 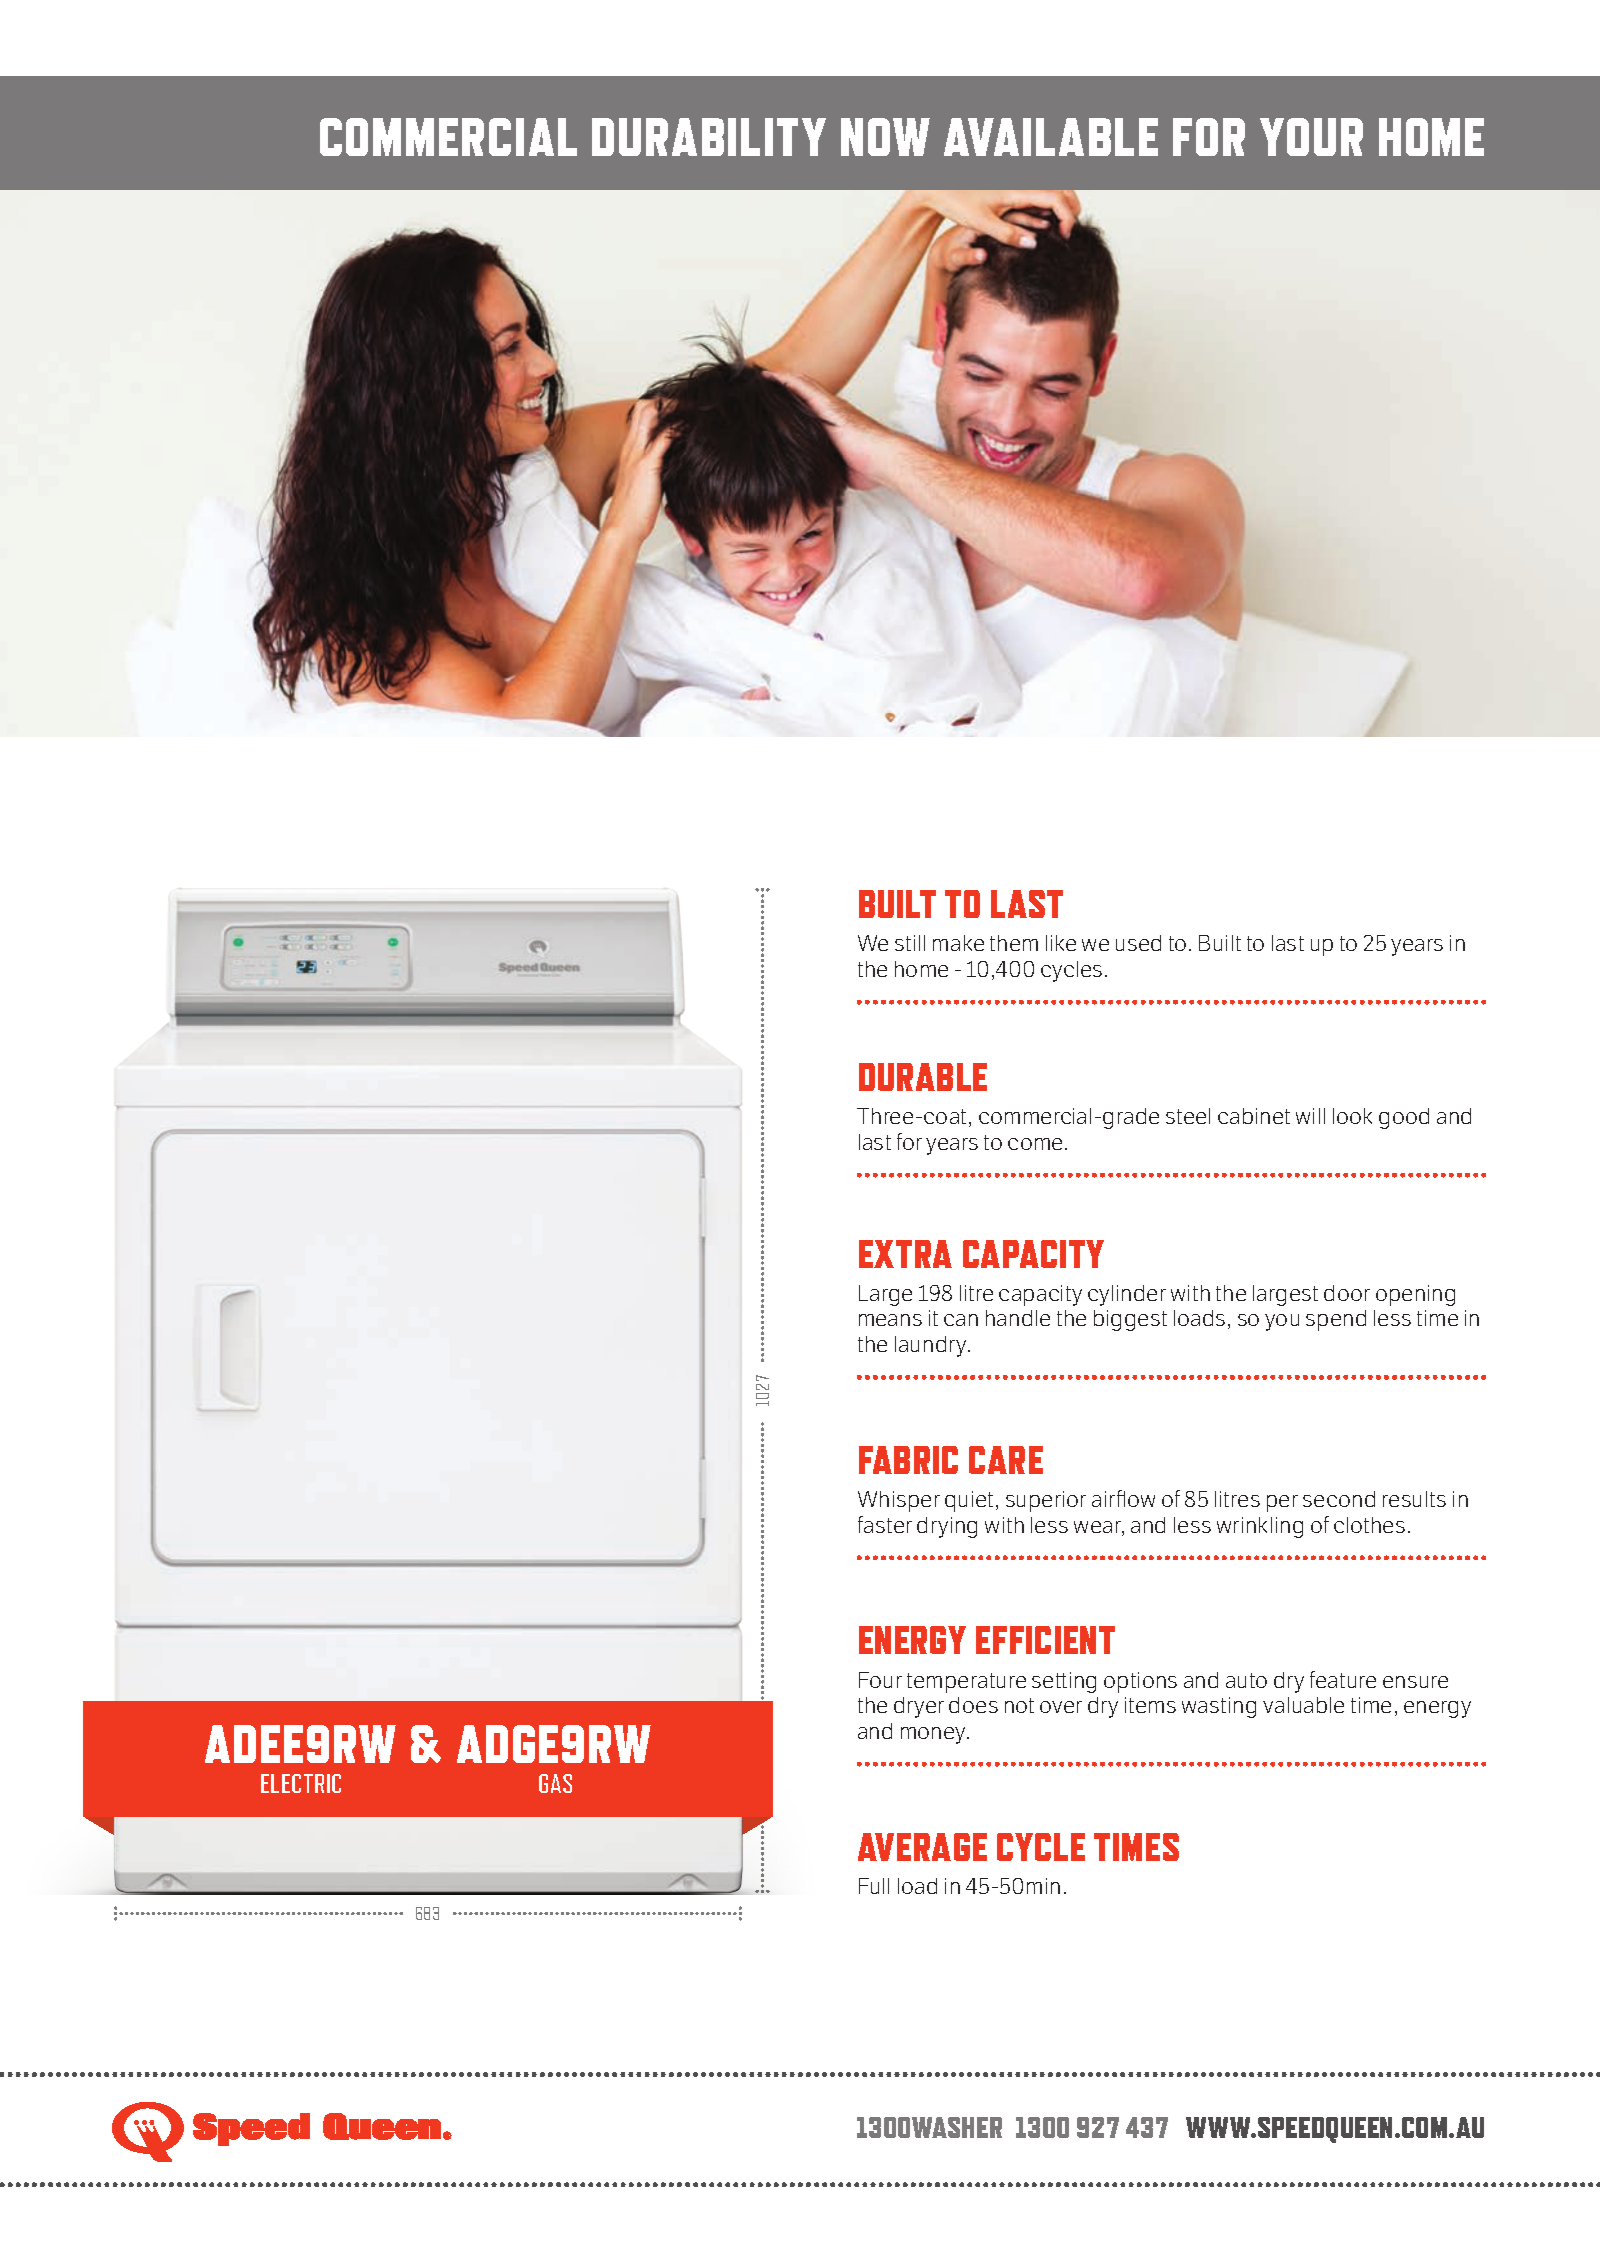 What do you see at coordinates (922, 1847) in the document?
I see `AVERAGE` at bounding box center [922, 1847].
